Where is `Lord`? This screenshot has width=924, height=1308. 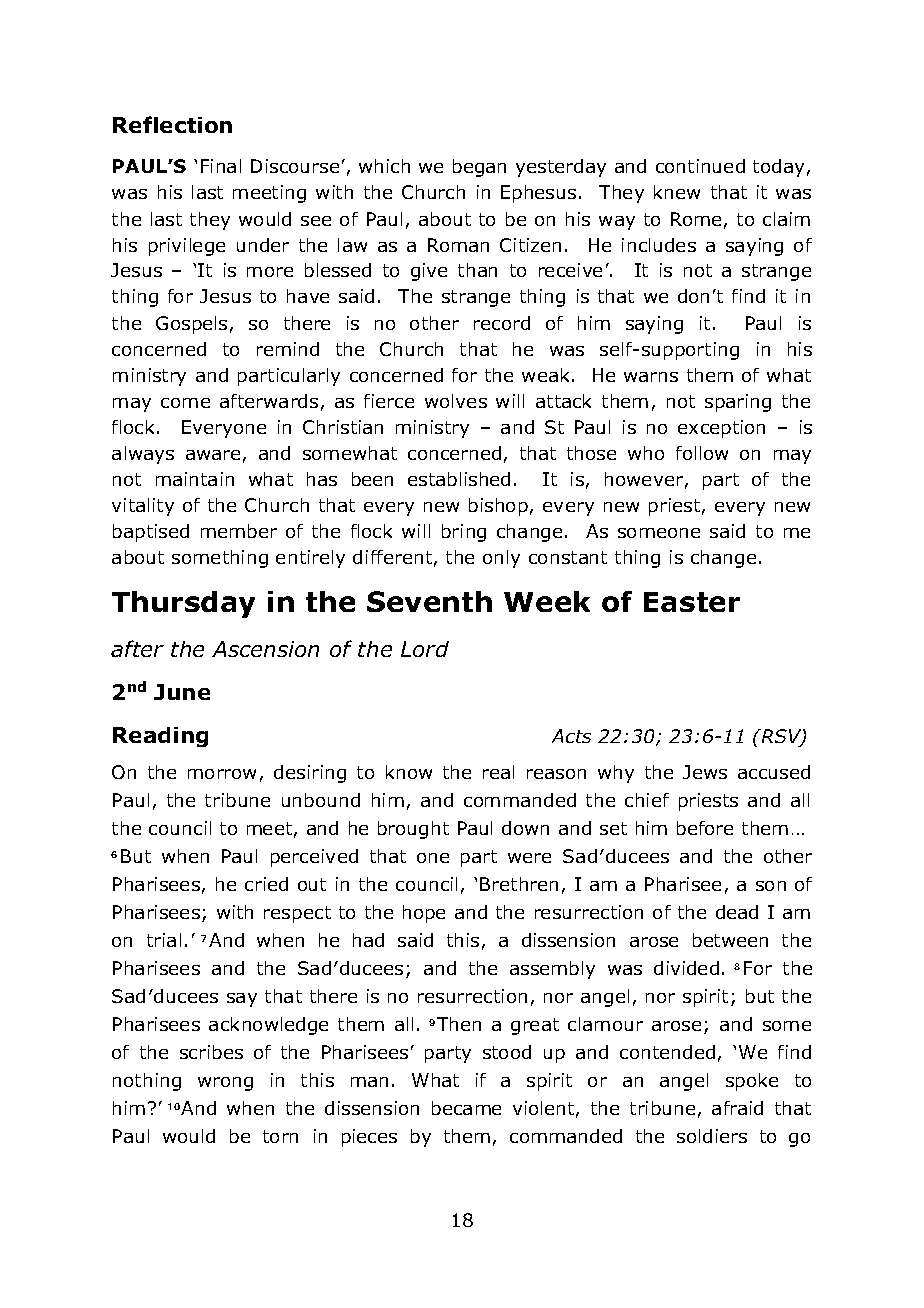 Lord is located at coordinates (425, 649).
